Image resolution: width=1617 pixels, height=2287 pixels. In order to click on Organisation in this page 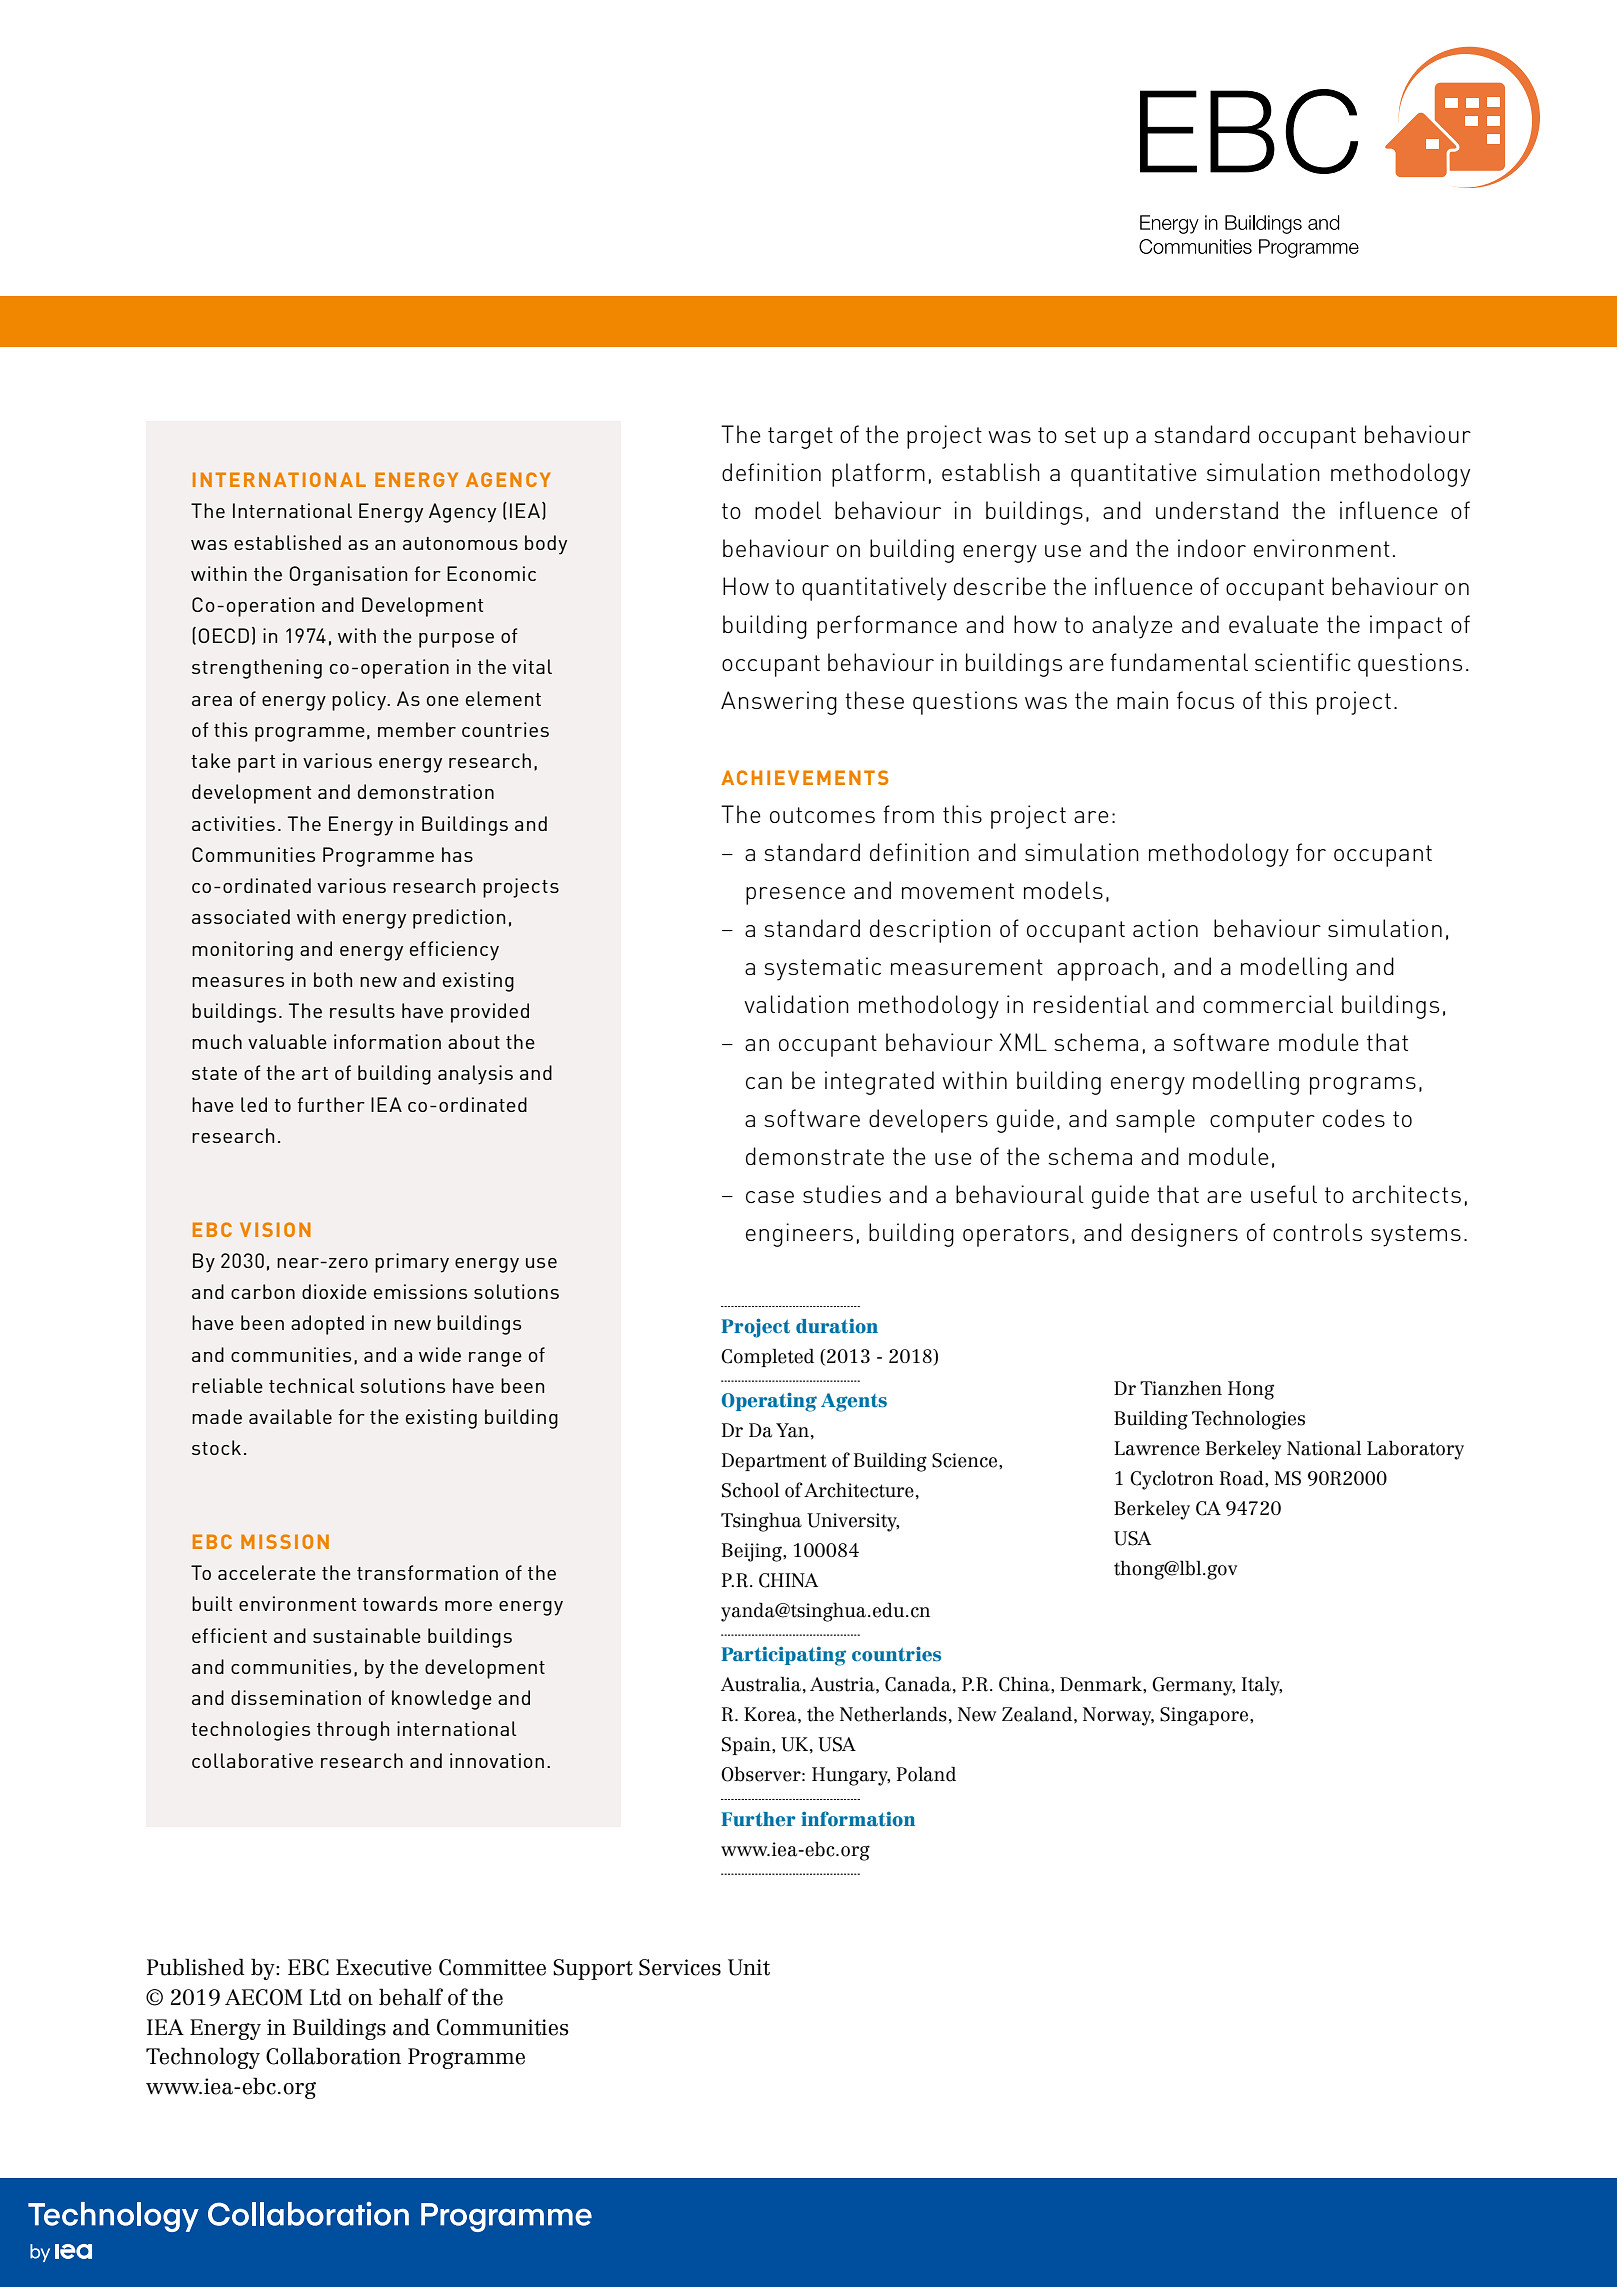, I will do `click(348, 576)`.
